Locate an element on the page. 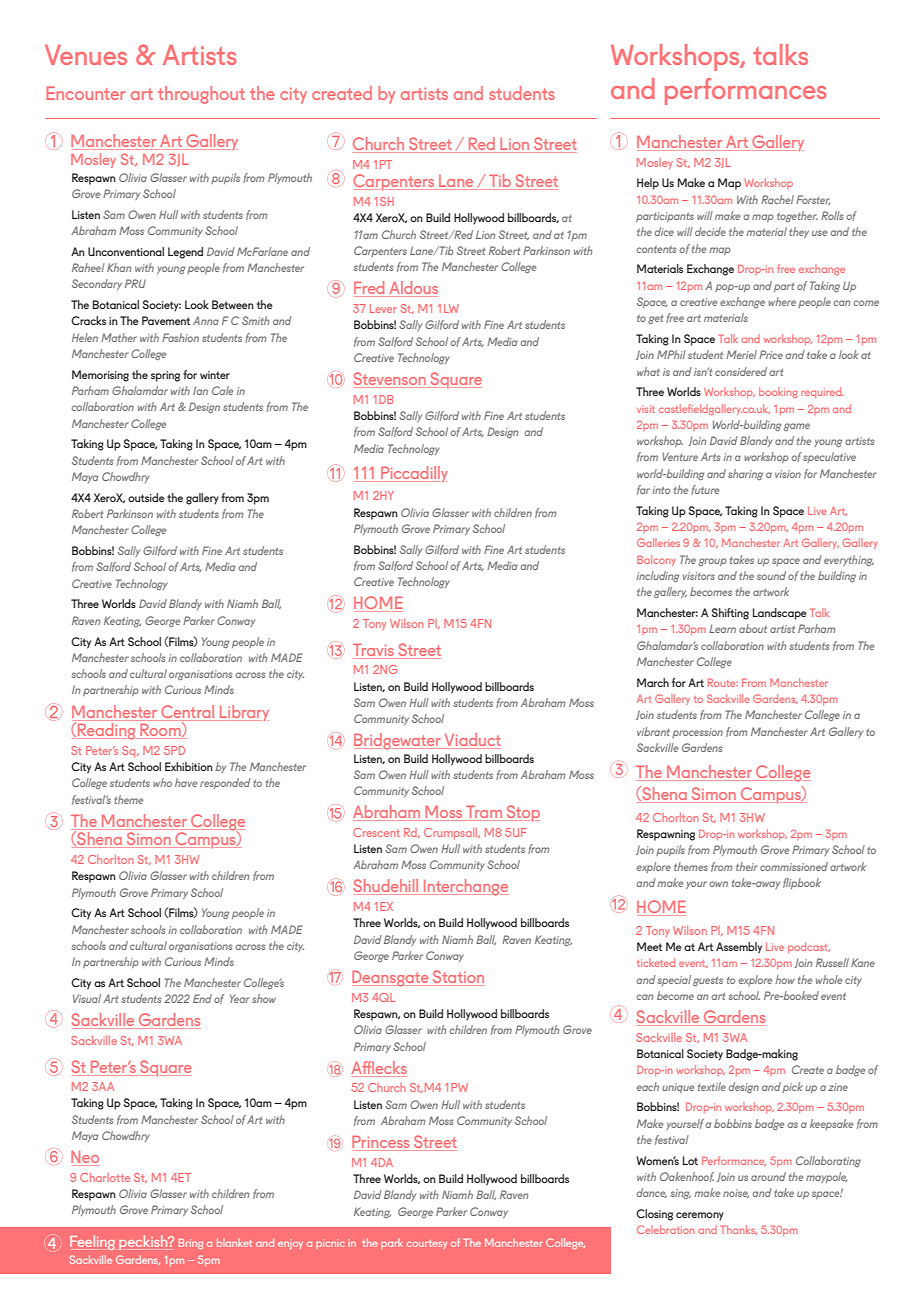  Help is located at coordinates (648, 184).
